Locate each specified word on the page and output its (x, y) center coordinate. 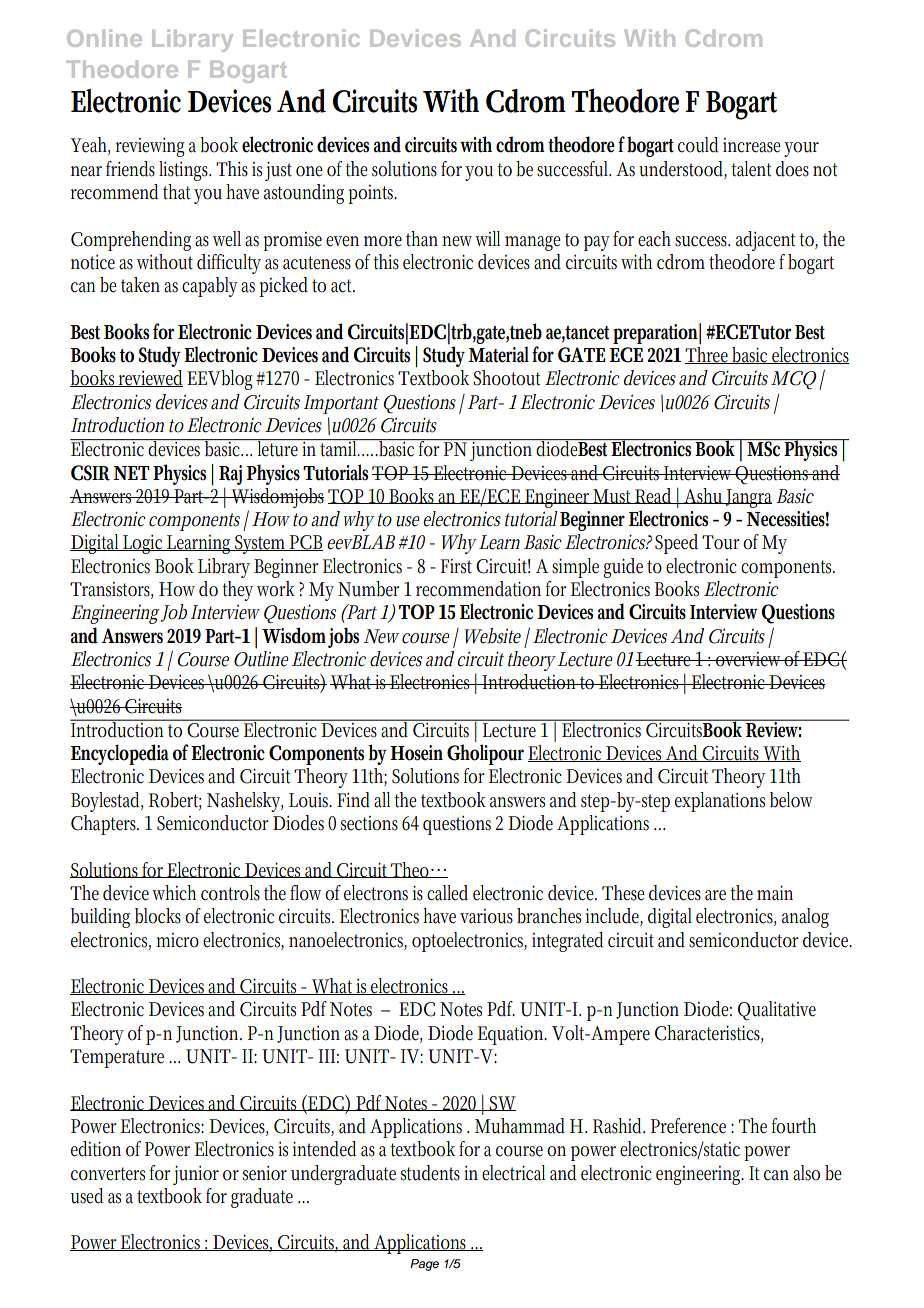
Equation (512, 1035)
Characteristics (709, 1033)
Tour (721, 542)
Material (498, 354)
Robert (175, 800)
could (698, 145)
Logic (143, 544)
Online (104, 38)
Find (353, 800)
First (456, 566)
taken (140, 285)
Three (708, 354)
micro (177, 940)
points (372, 194)
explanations (720, 802)
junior (196, 1175)
